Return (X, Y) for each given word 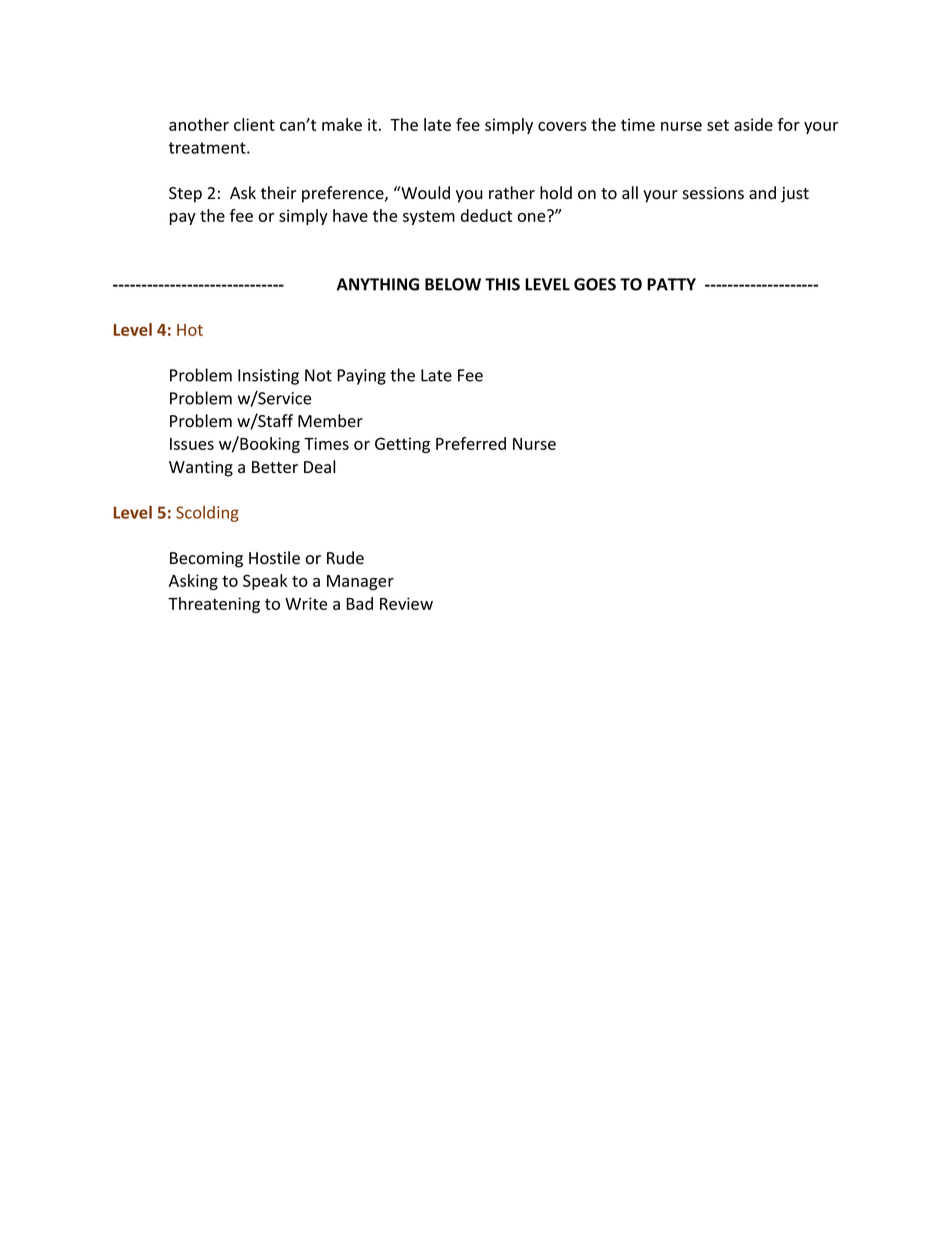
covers (562, 126)
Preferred (471, 443)
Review (406, 603)
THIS (502, 284)
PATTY (671, 284)
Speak (265, 582)
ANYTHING (377, 284)
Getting (402, 445)
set (718, 125)
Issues (192, 444)
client (254, 124)
